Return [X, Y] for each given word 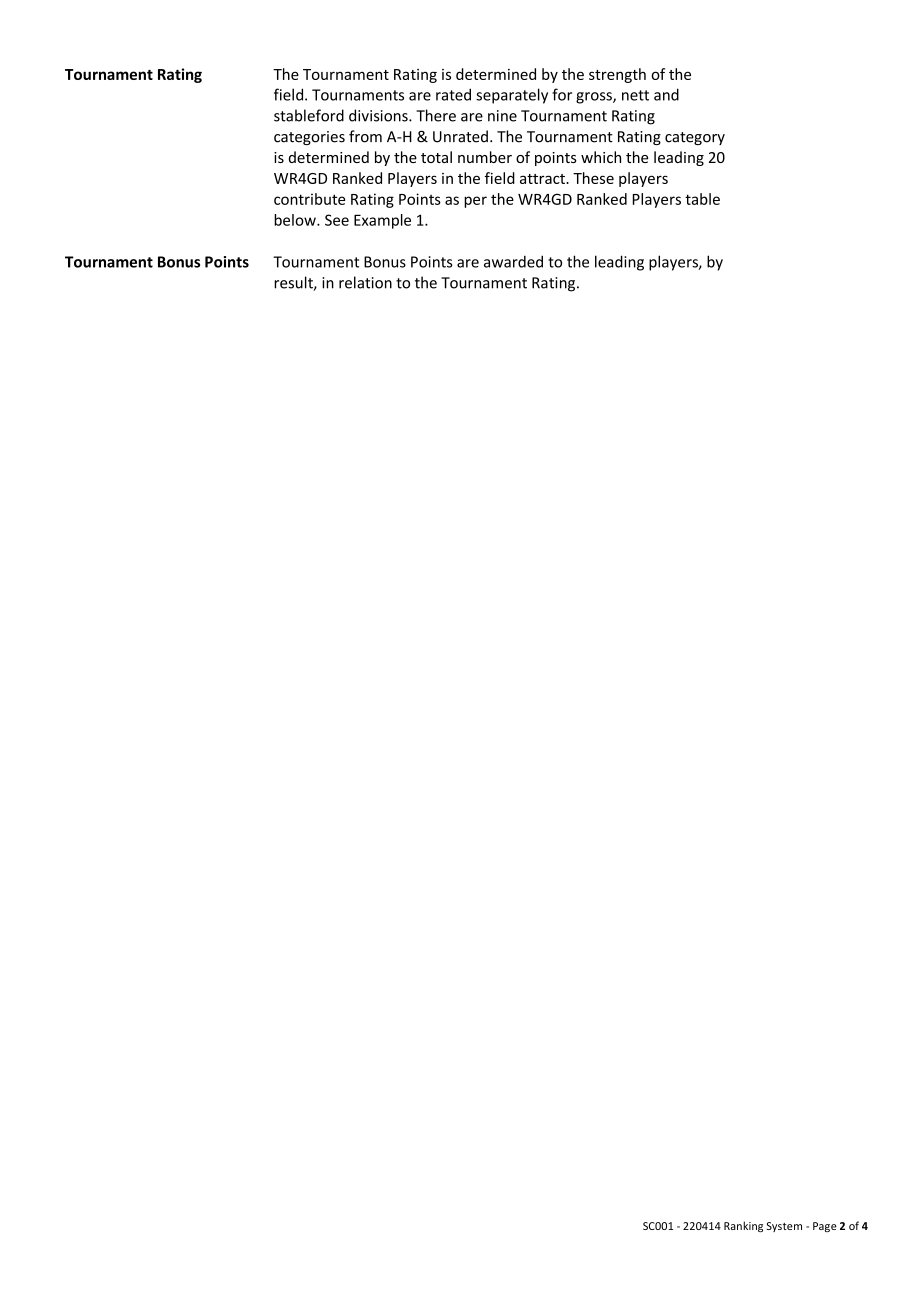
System [784, 1227]
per [475, 202]
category [695, 138]
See [337, 220]
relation [365, 282]
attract [543, 179]
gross [595, 98]
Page [825, 1227]
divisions [379, 115]
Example [382, 221]
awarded [513, 261]
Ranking [743, 1226]
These [593, 178]
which [601, 157]
